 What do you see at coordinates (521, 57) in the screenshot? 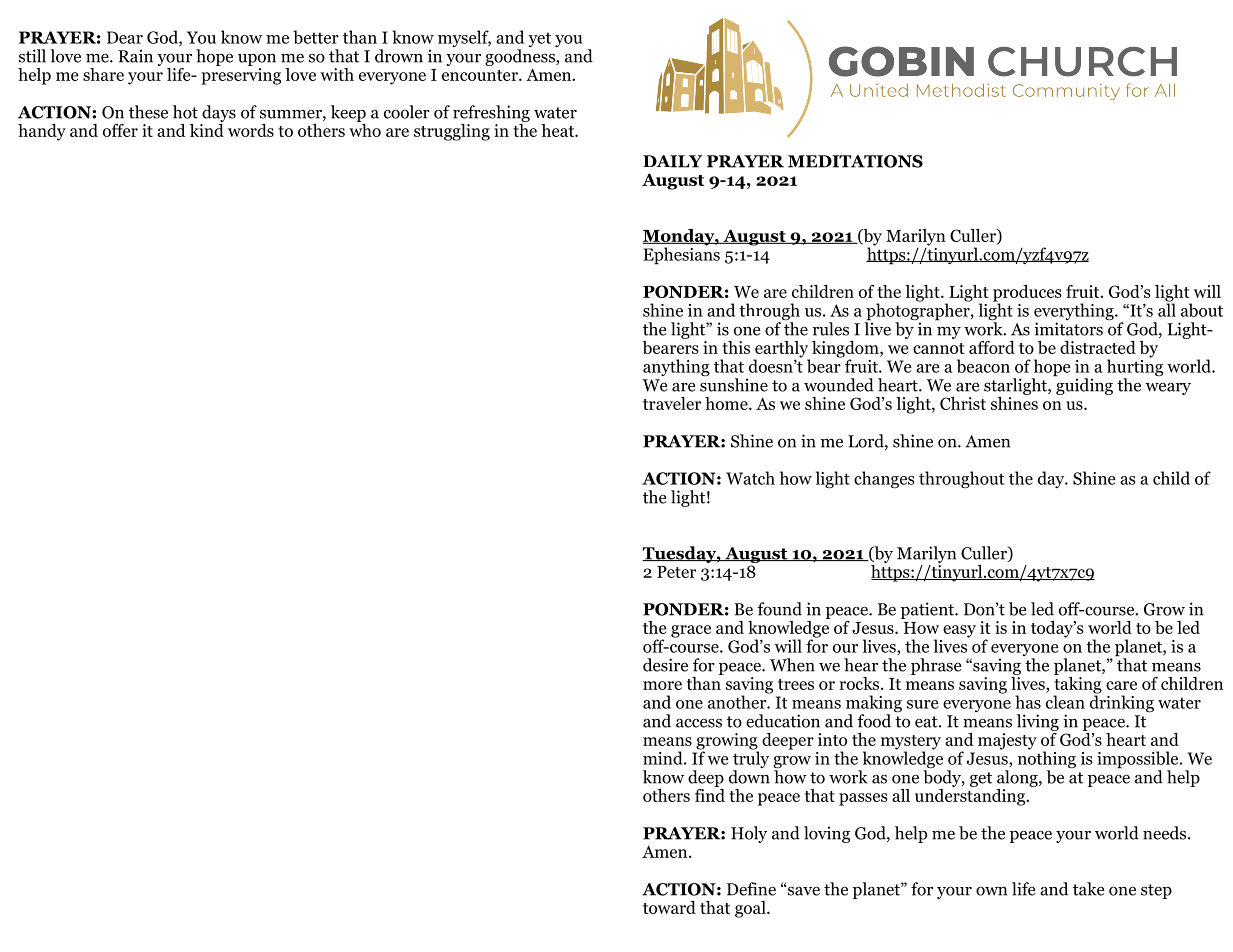
I see `goodness` at bounding box center [521, 57].
